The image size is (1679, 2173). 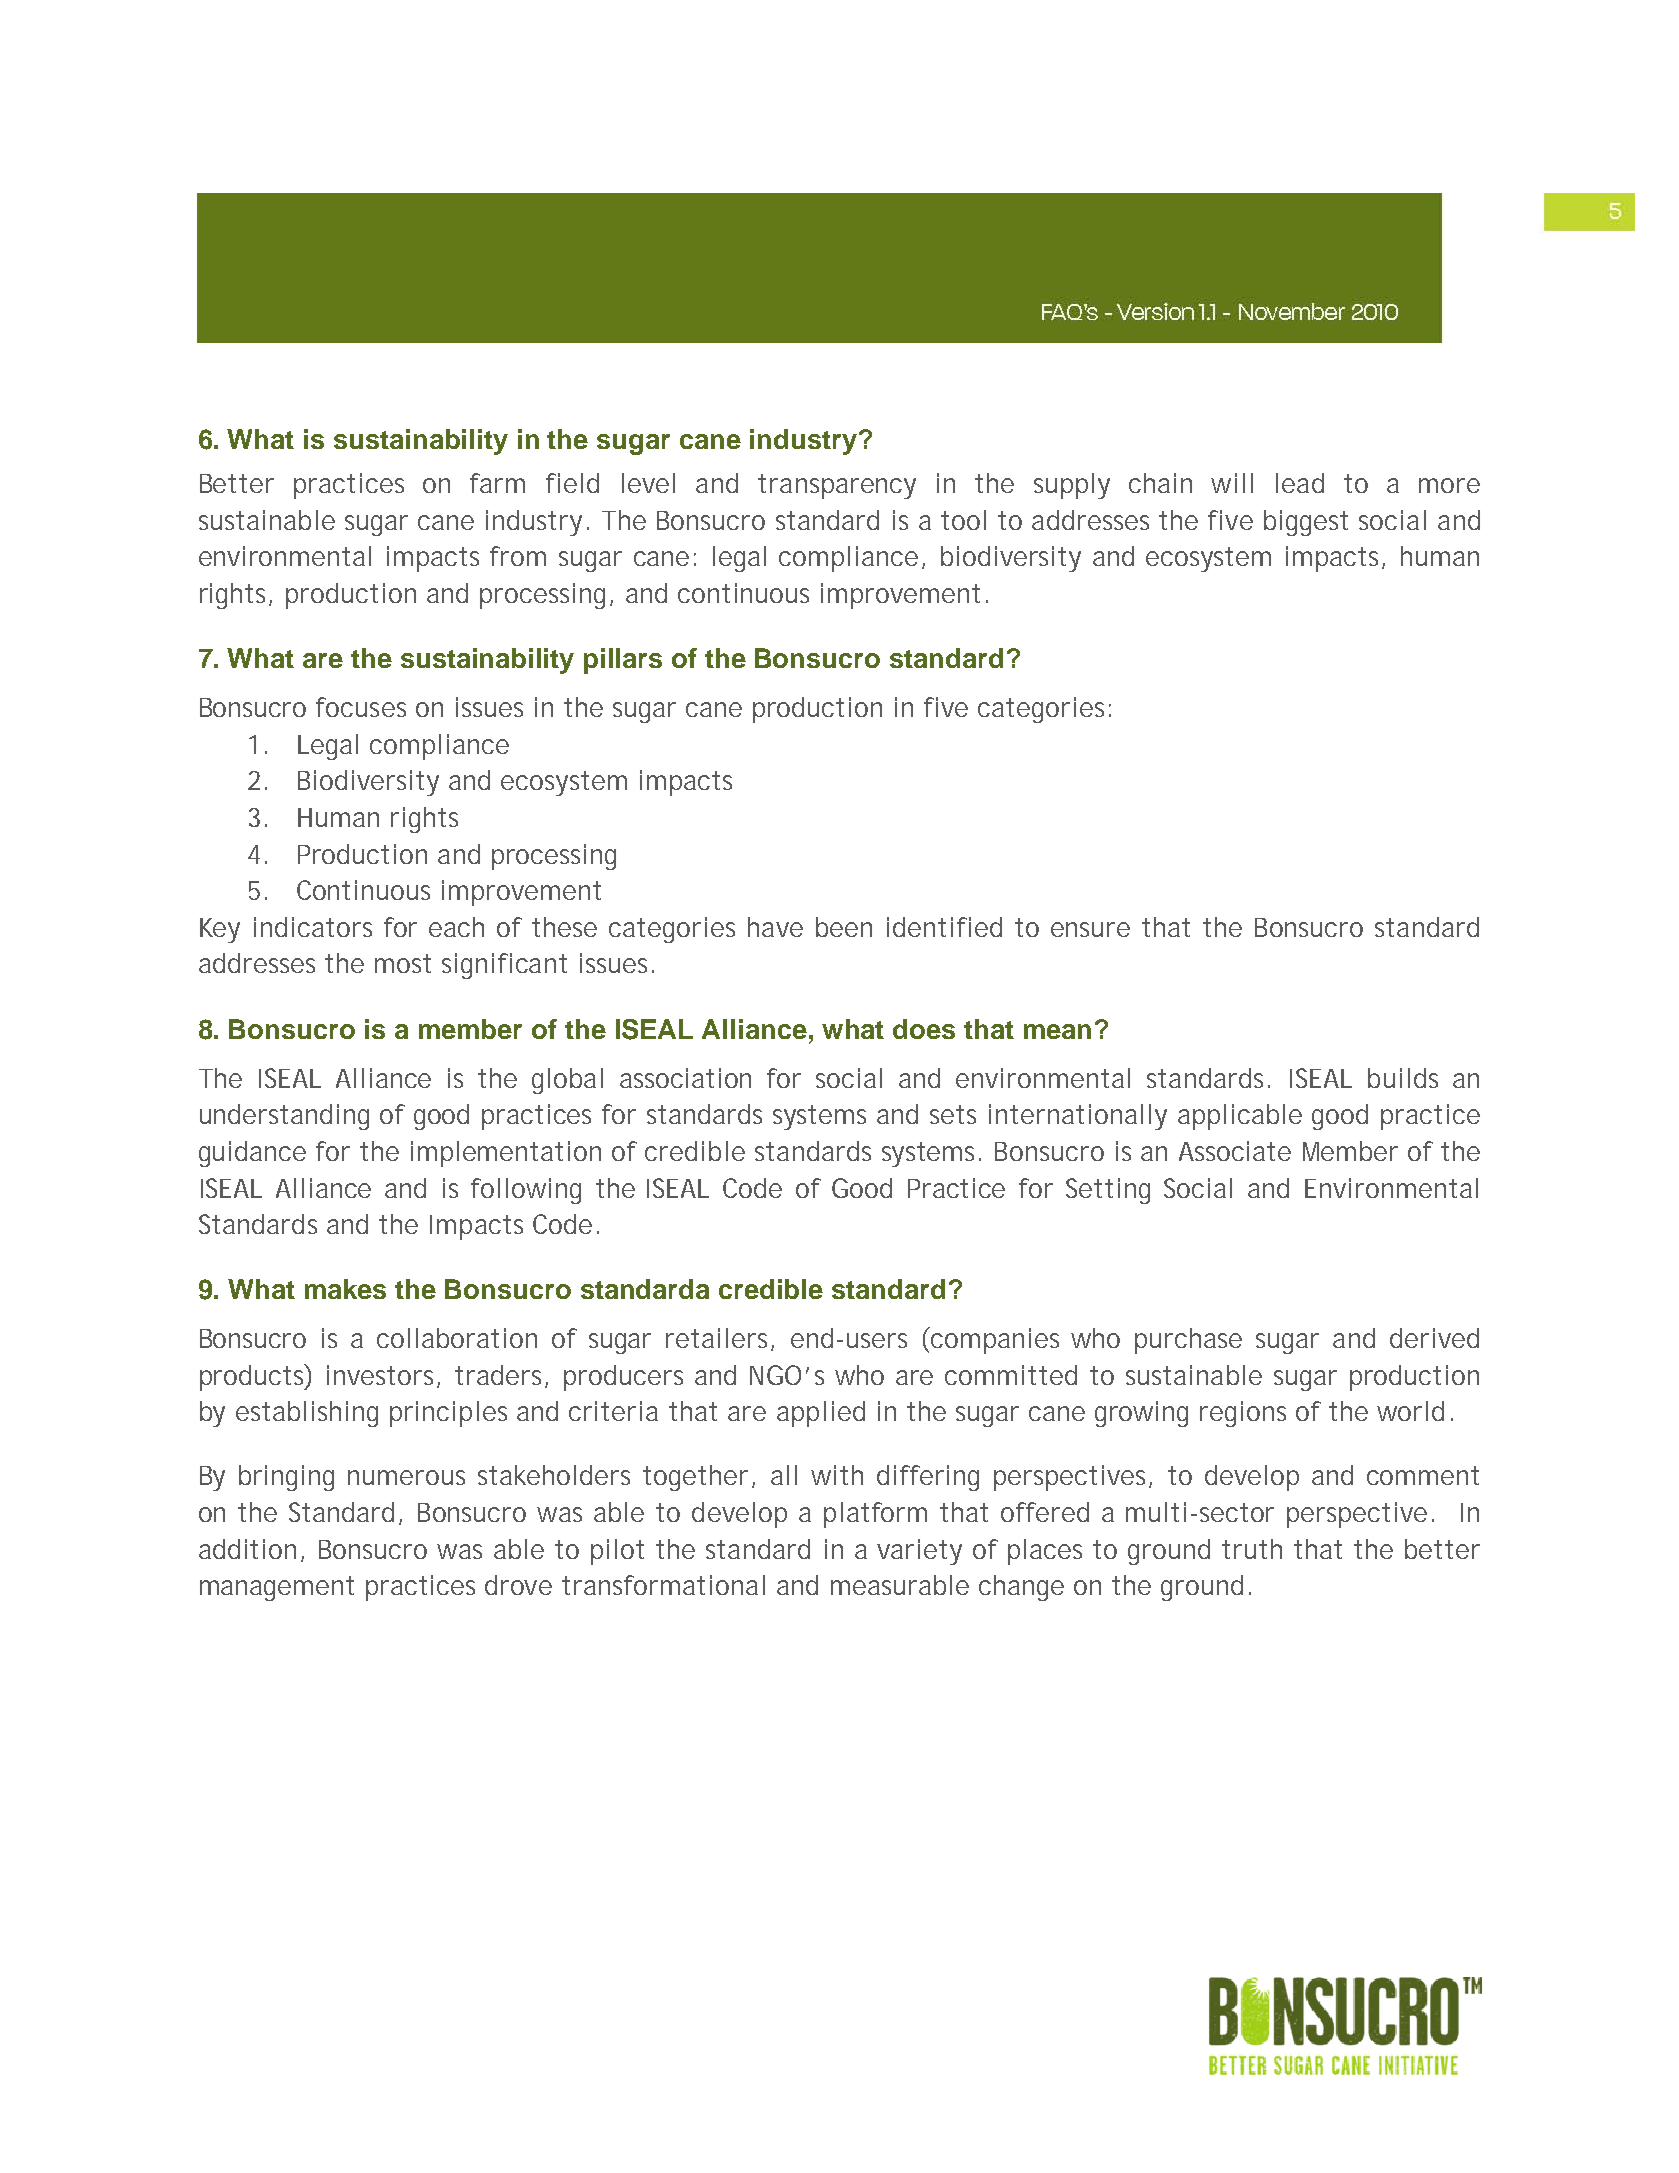 What do you see at coordinates (1300, 483) in the screenshot?
I see `lead` at bounding box center [1300, 483].
